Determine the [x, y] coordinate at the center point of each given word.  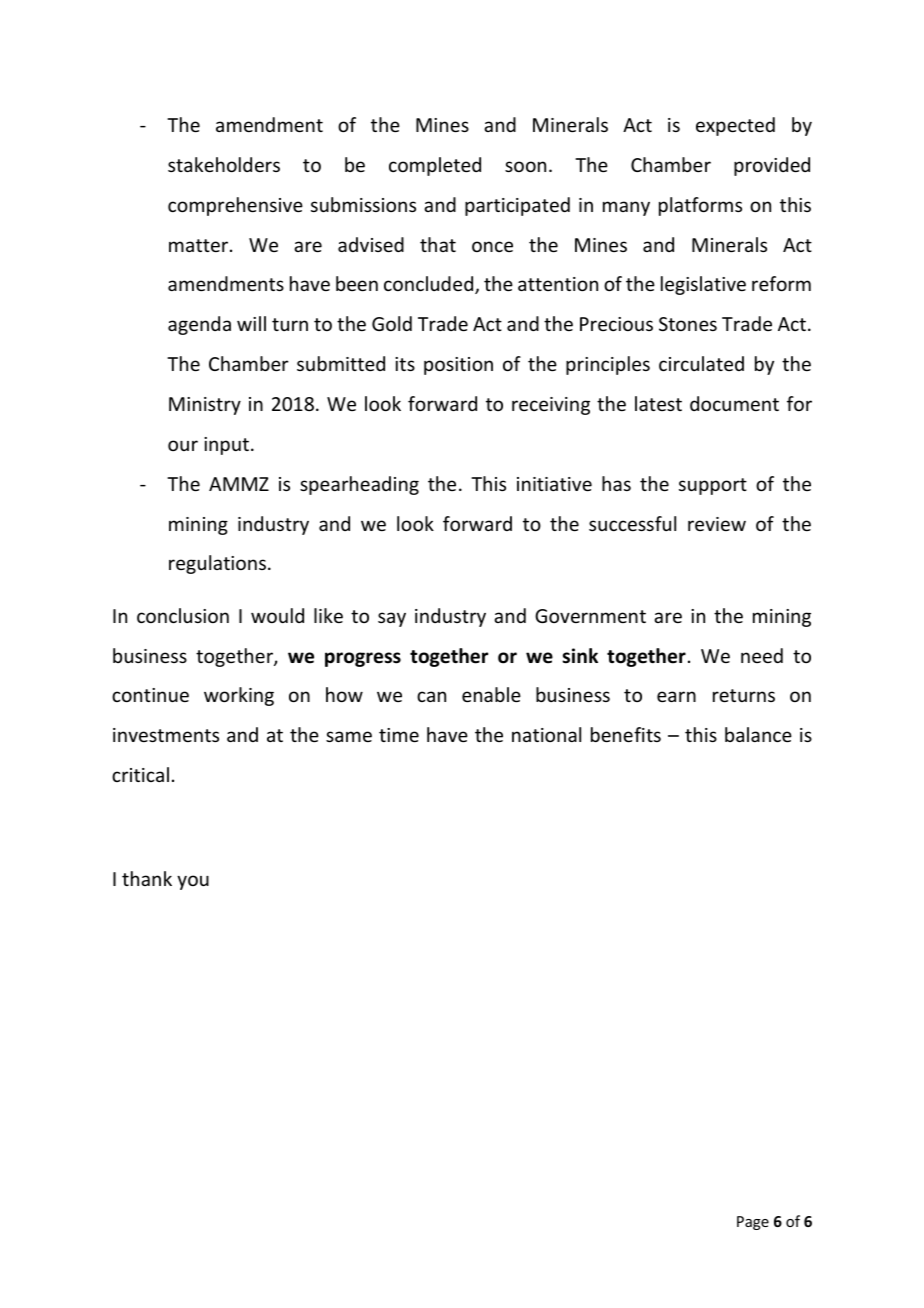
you [193, 882]
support [713, 486]
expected [735, 126]
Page [753, 1223]
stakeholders [224, 164]
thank [147, 878]
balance [758, 734]
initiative [554, 484]
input [228, 446]
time [399, 735]
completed [435, 166]
